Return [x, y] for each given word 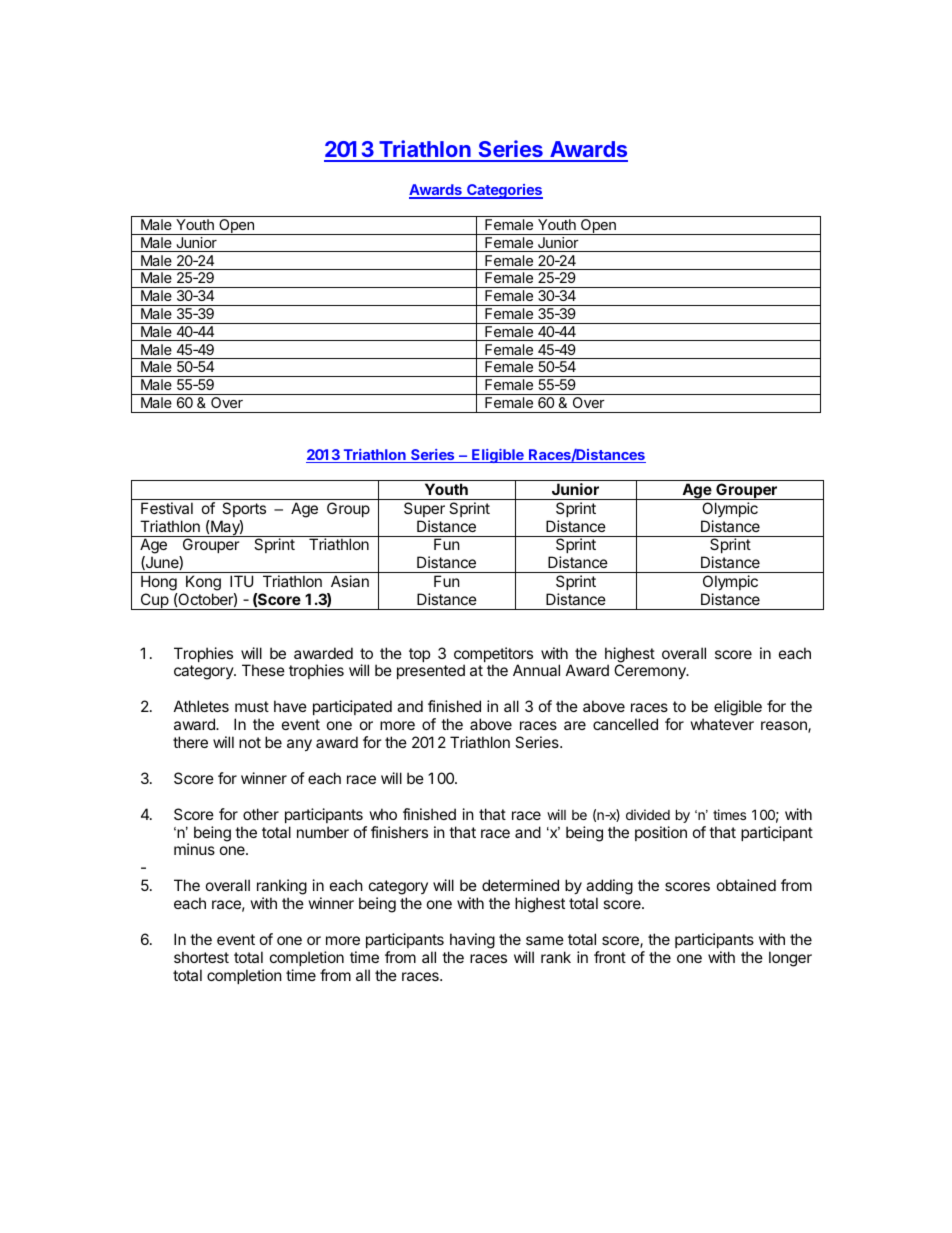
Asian [350, 581]
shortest [201, 957]
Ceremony [651, 671]
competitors [493, 656]
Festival [167, 508]
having [472, 941]
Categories [504, 191]
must [252, 706]
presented [431, 671]
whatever [722, 724]
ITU [241, 581]
